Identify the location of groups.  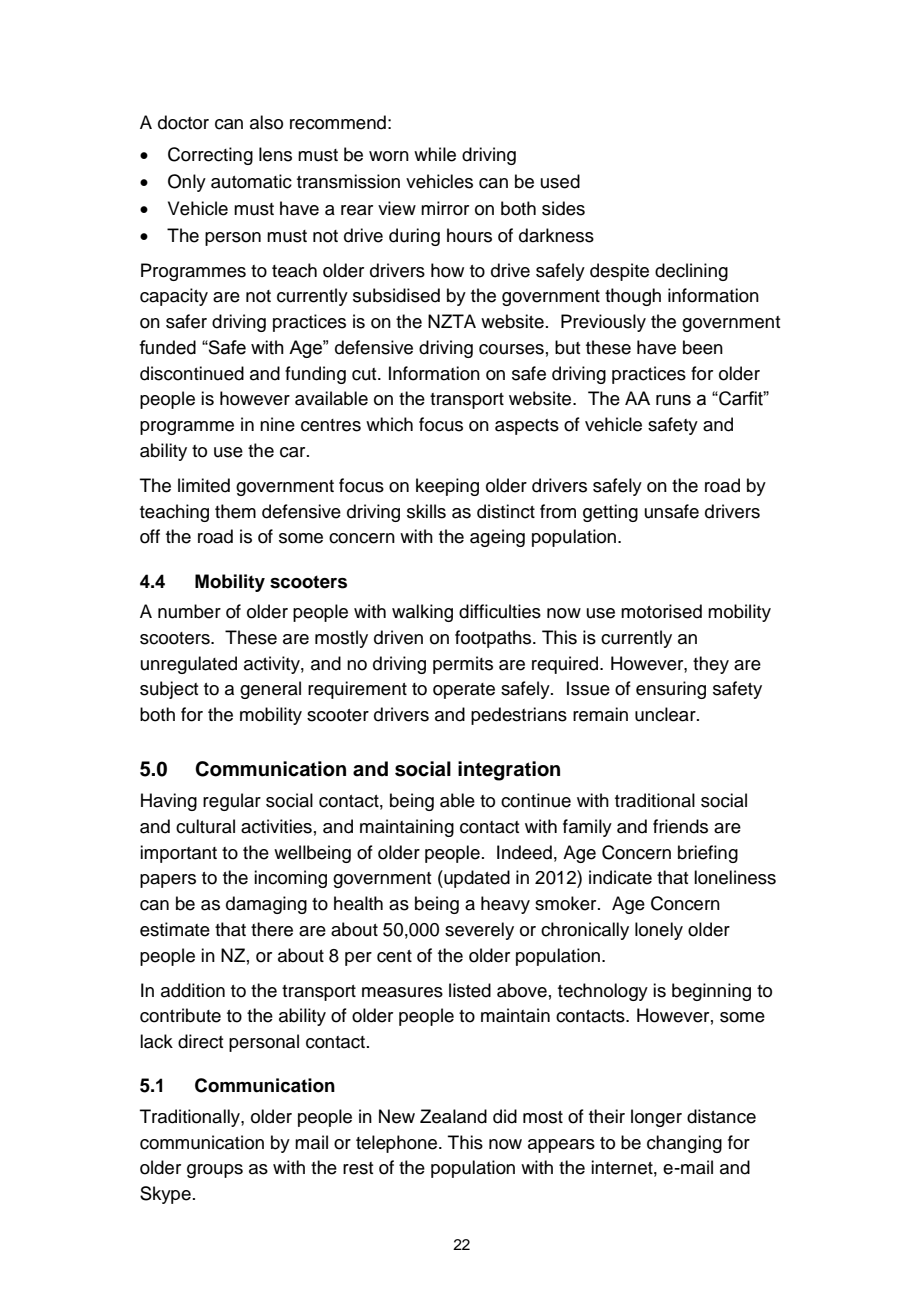
(215, 1171).
